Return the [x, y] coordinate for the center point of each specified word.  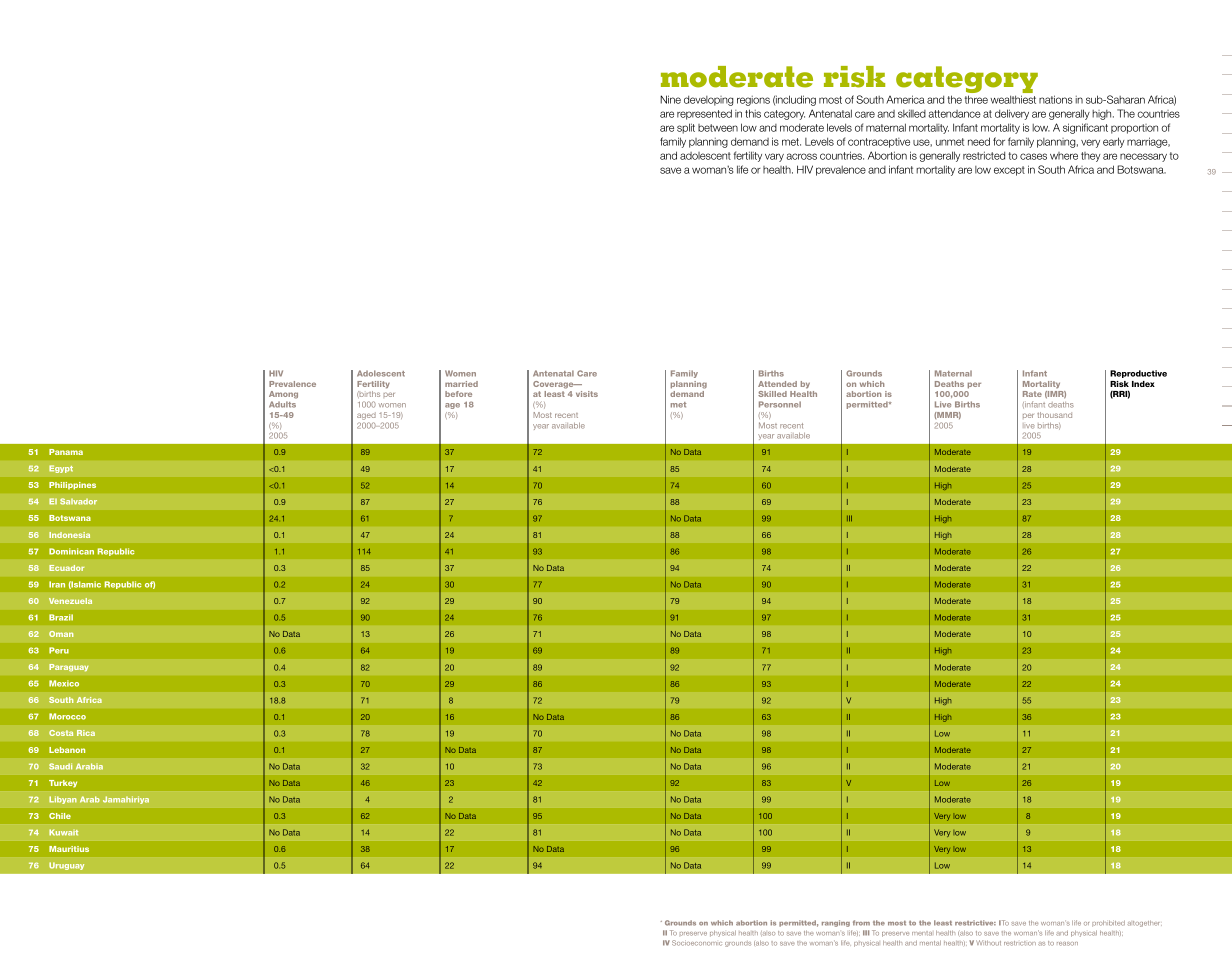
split [686, 128]
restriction [1020, 943]
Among [283, 395]
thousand [1054, 415]
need [979, 141]
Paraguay [68, 668]
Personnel [780, 404]
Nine [670, 99]
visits [587, 394]
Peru [59, 650]
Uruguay [66, 866]
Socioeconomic [697, 943]
